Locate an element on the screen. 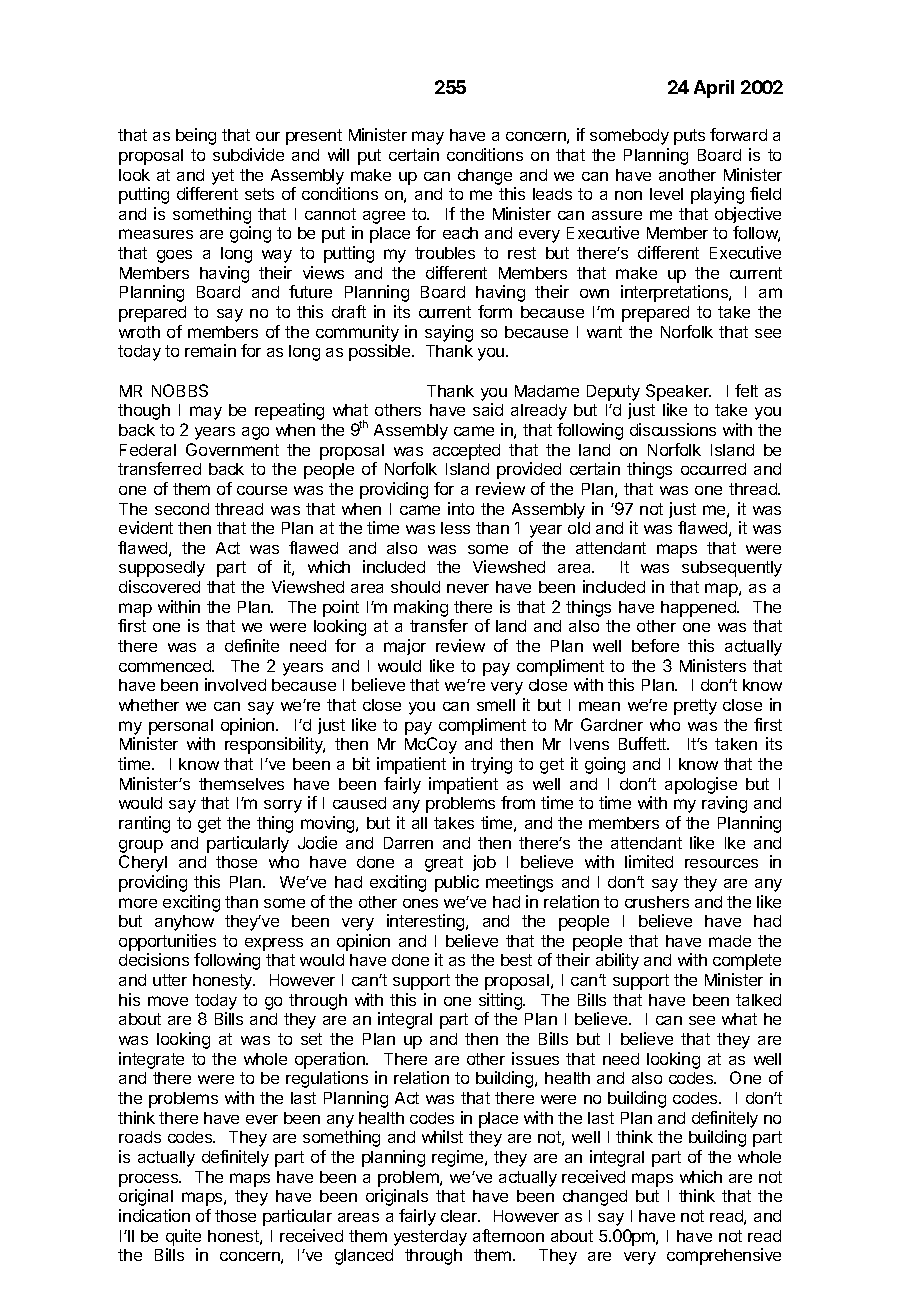  puts is located at coordinates (689, 137).
